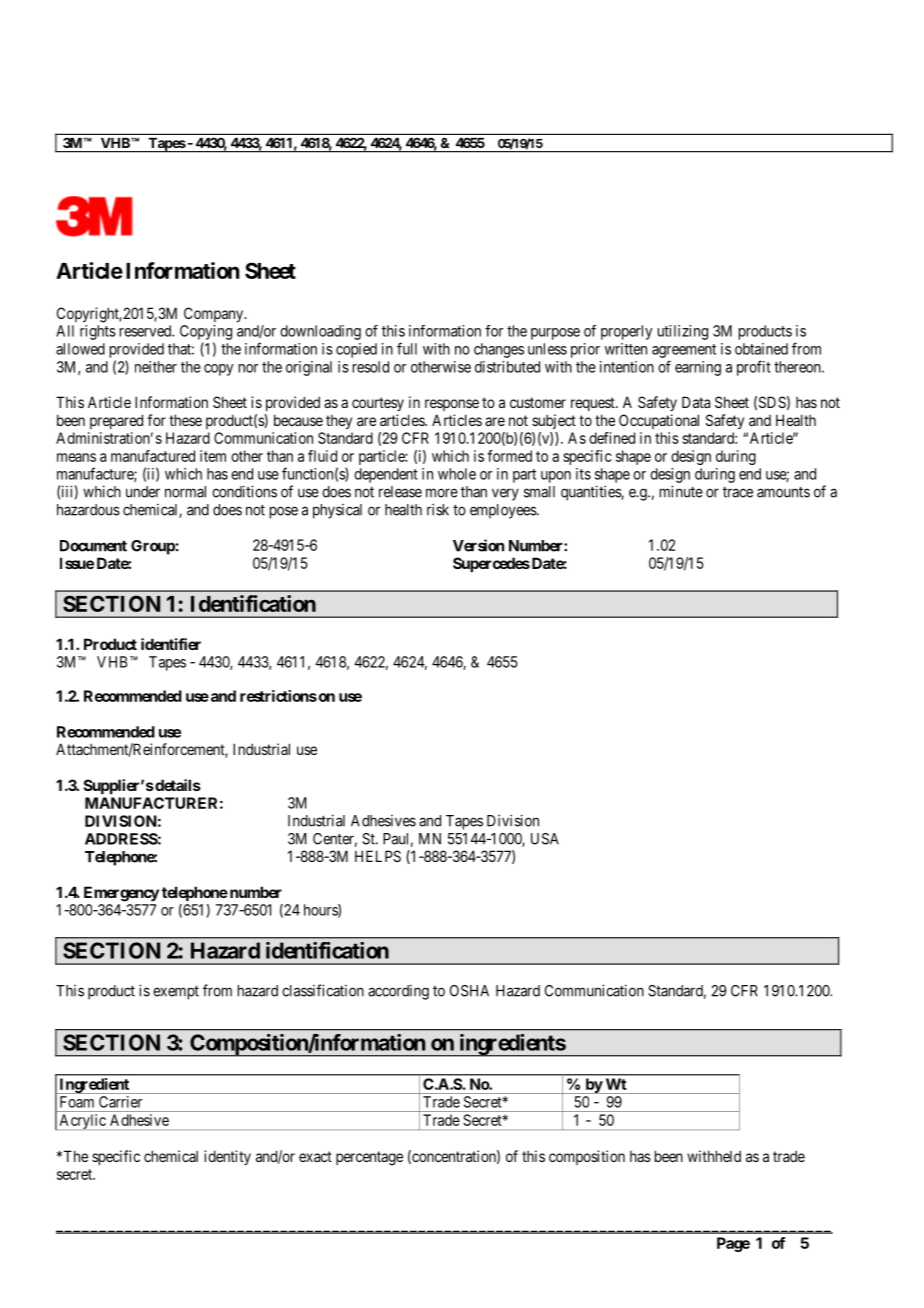  I want to click on USA, so click(545, 839).
